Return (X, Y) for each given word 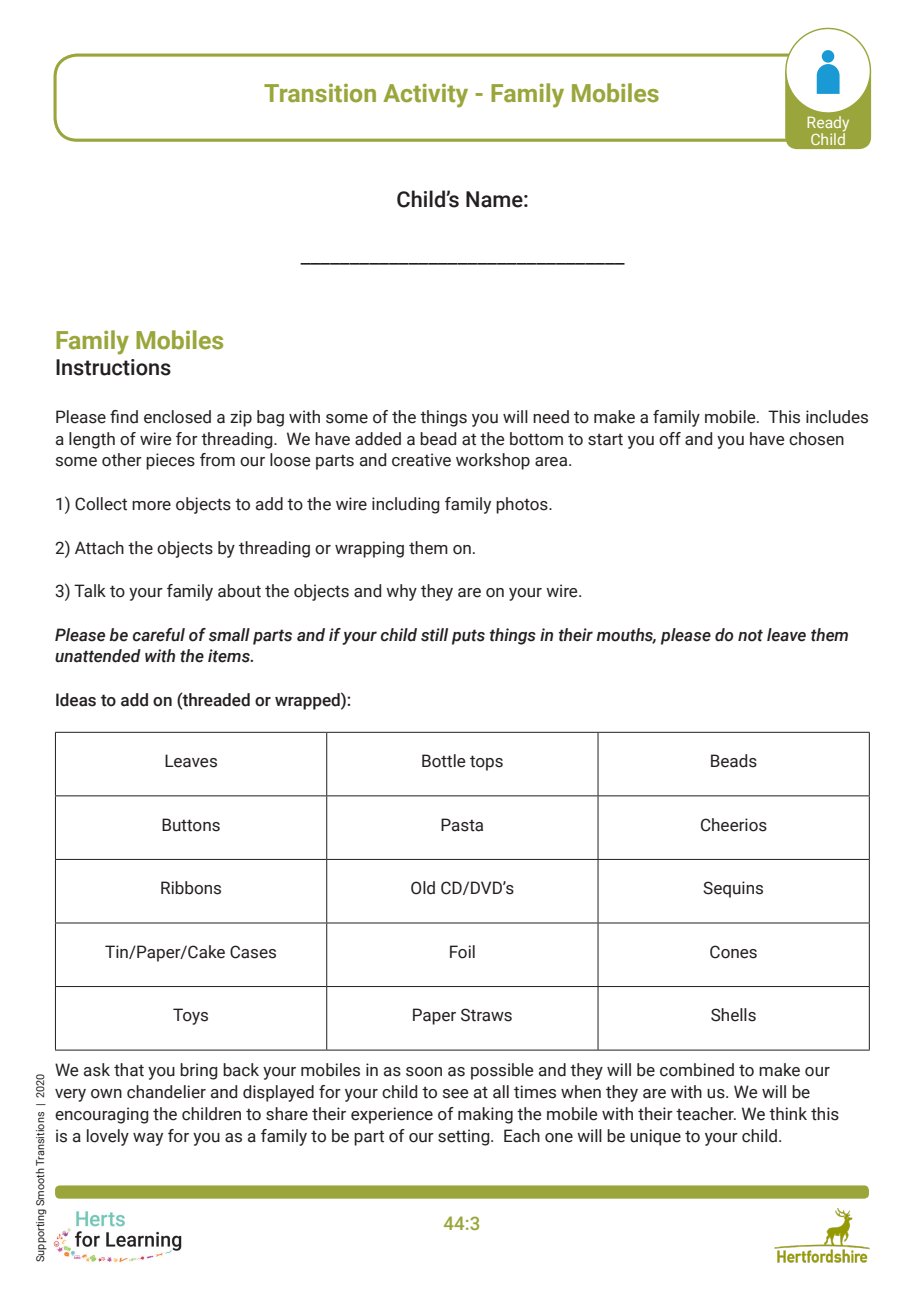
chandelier (166, 1092)
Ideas (76, 700)
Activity (425, 95)
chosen (816, 439)
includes (837, 417)
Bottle (443, 761)
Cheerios (734, 825)
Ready (828, 124)
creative (421, 460)
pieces (170, 461)
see (455, 1094)
